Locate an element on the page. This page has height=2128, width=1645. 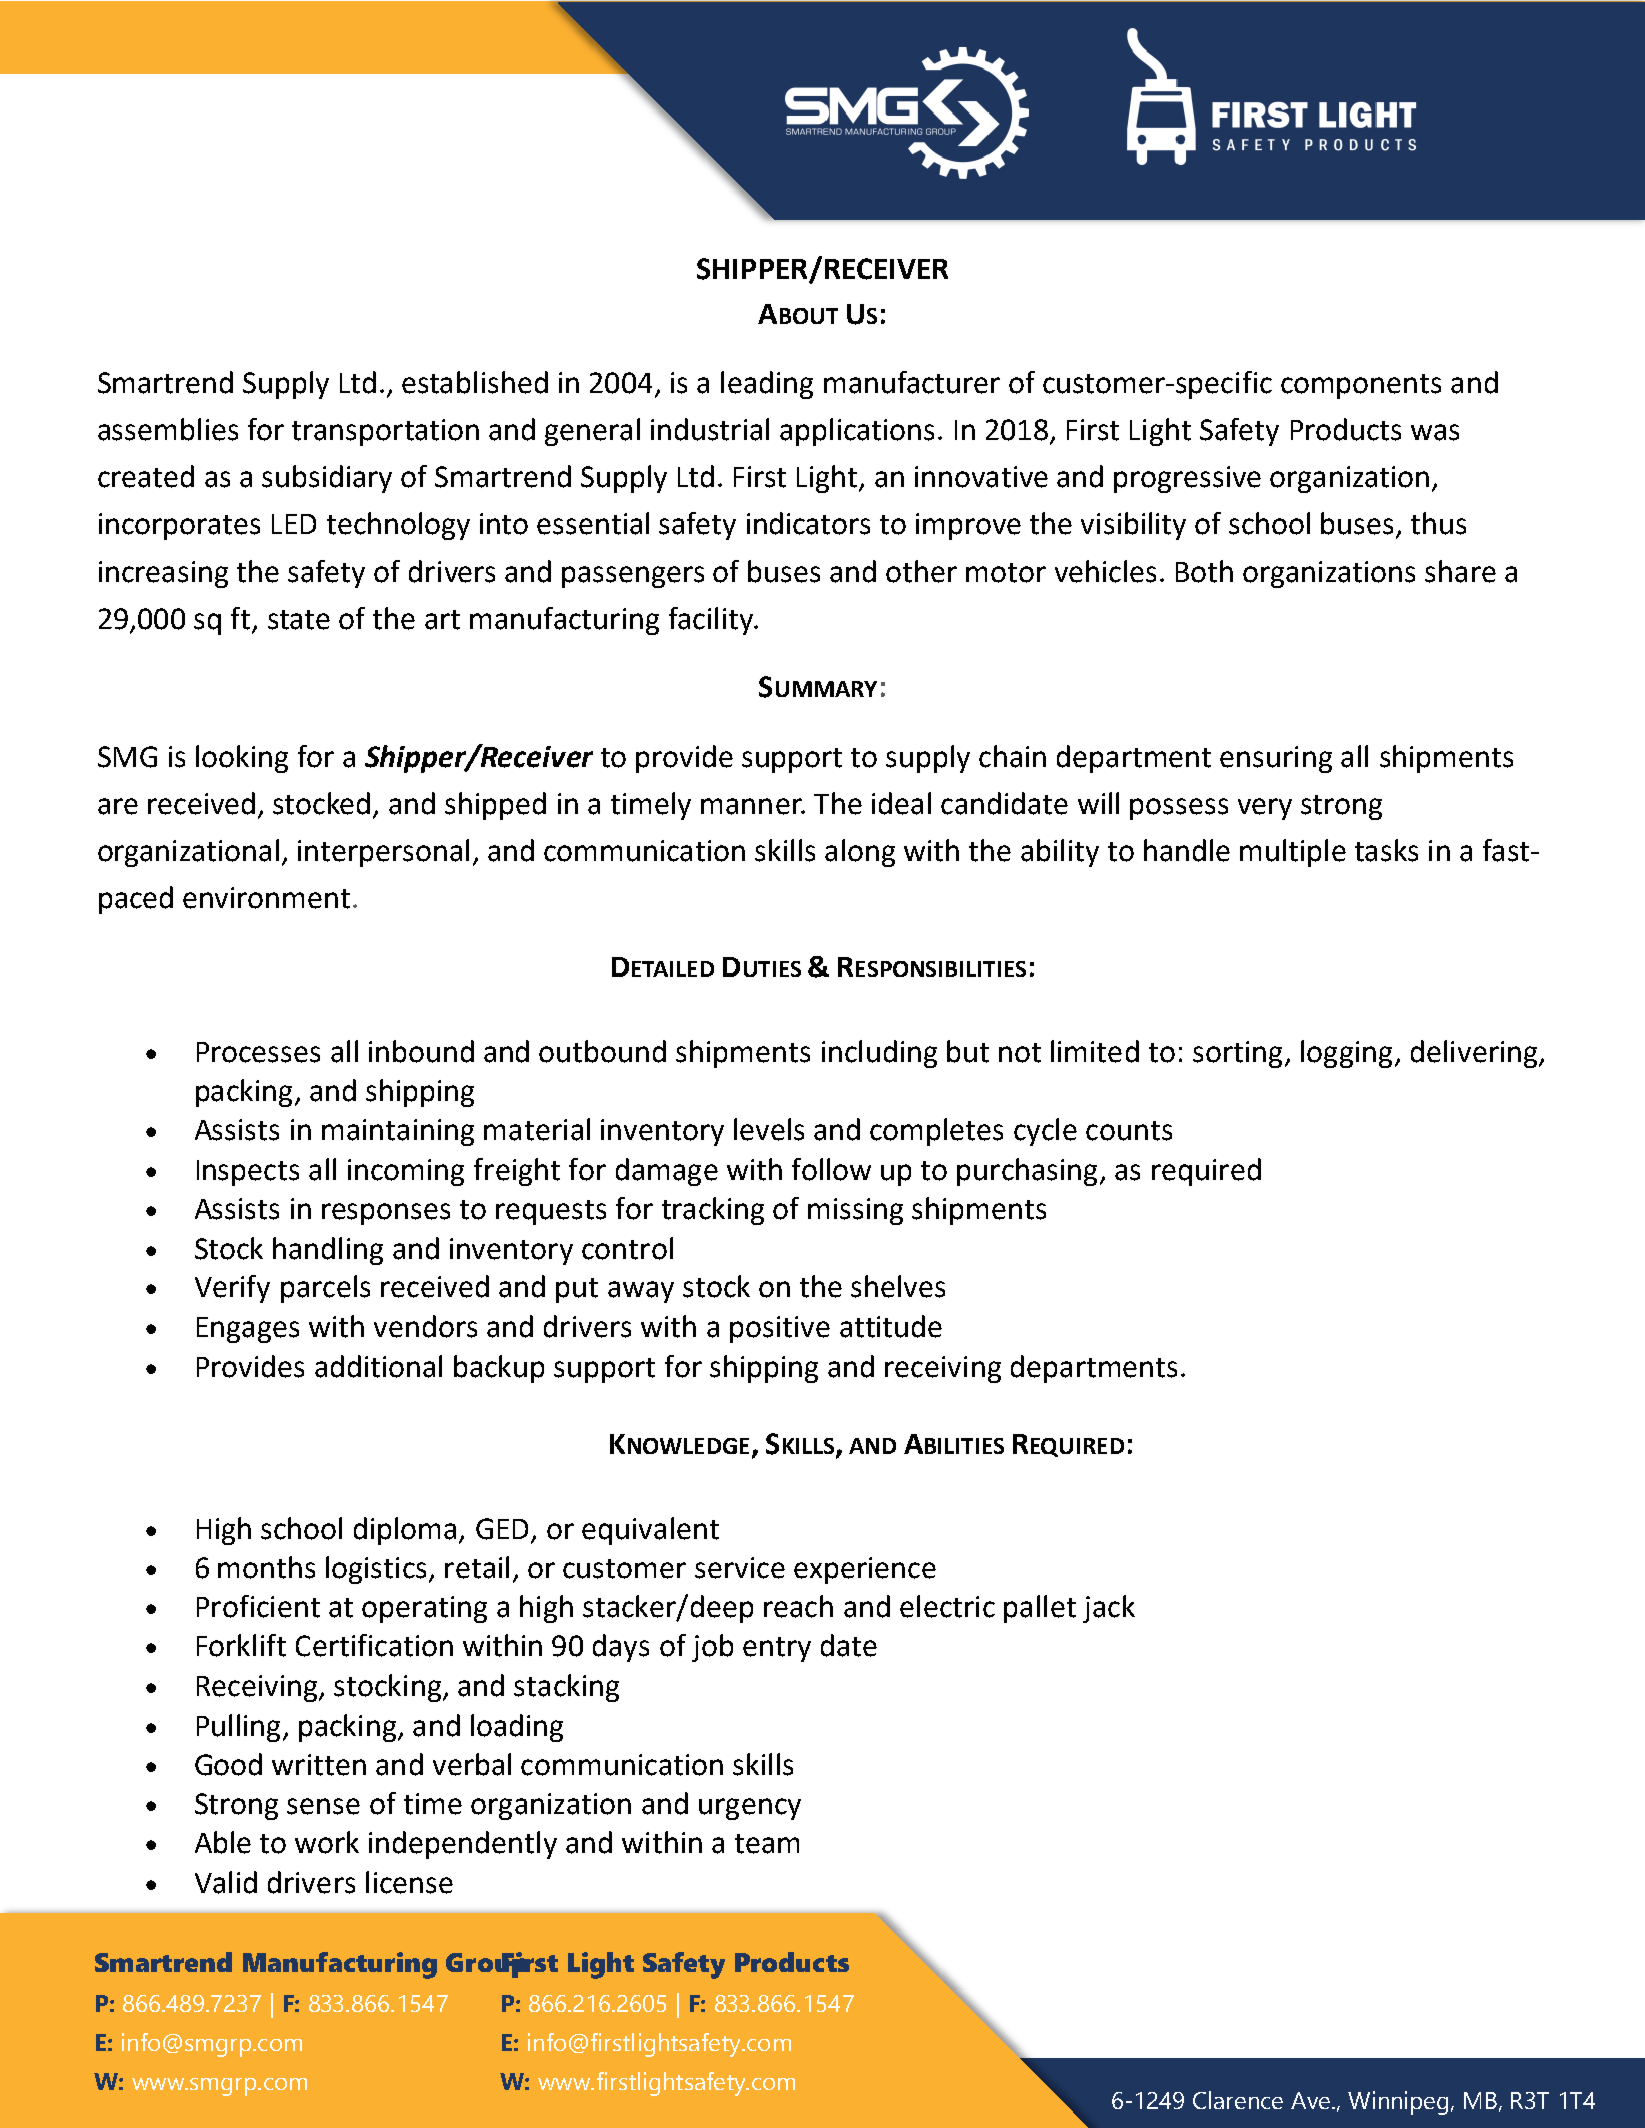
applications is located at coordinates (857, 432).
